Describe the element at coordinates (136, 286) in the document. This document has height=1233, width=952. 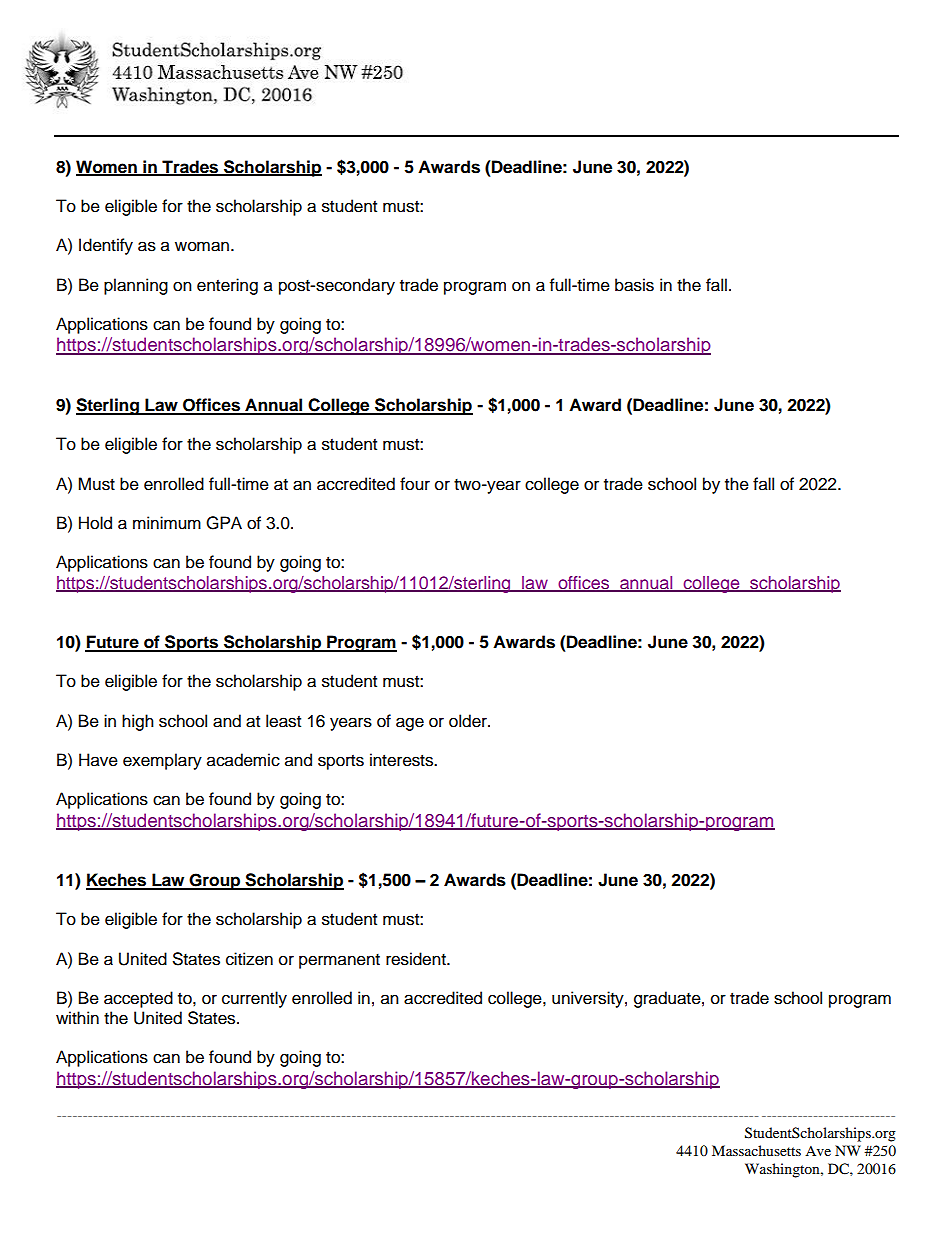
I see `planning` at that location.
